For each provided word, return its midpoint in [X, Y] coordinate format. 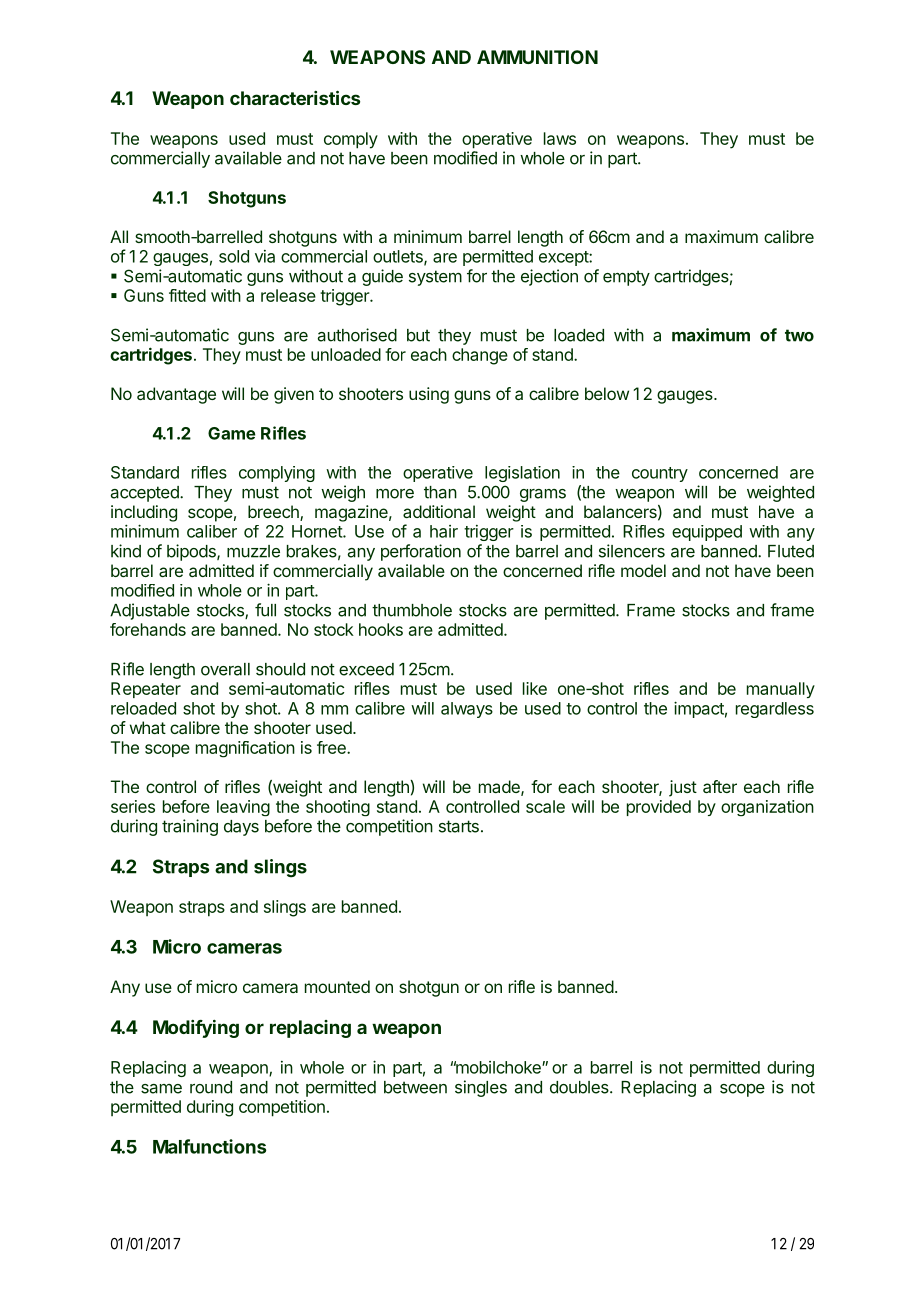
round [211, 1087]
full [265, 610]
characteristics [295, 97]
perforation [421, 552]
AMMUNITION [537, 57]
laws [560, 138]
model [643, 570]
